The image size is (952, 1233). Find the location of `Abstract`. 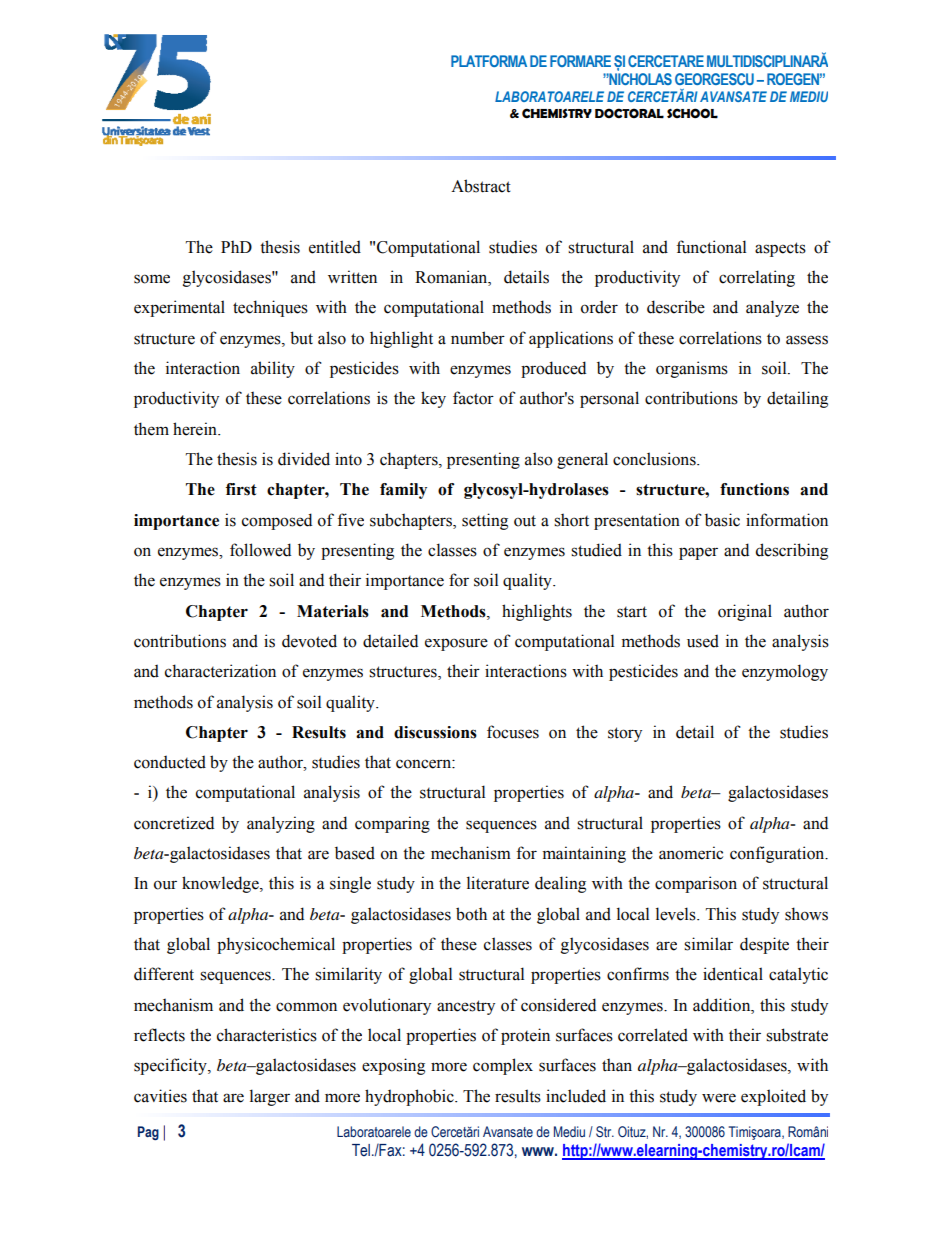

Abstract is located at coordinates (481, 186).
